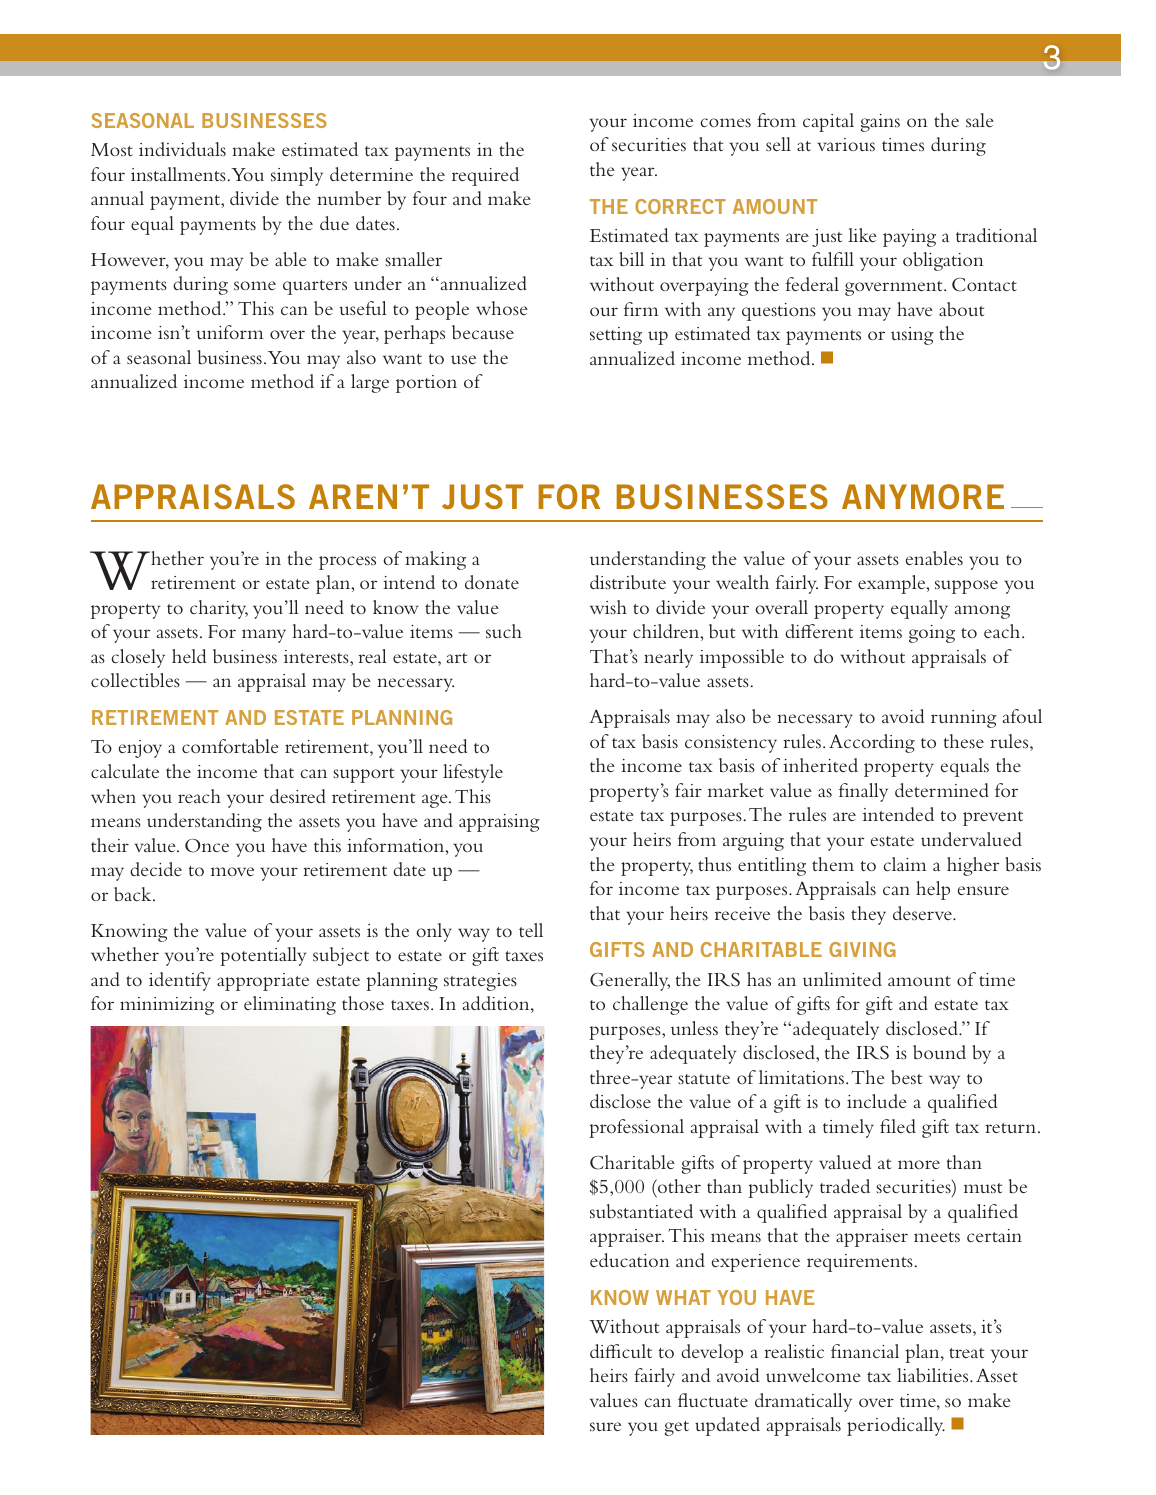  Describe the element at coordinates (167, 1006) in the screenshot. I see `minimizing` at that location.
